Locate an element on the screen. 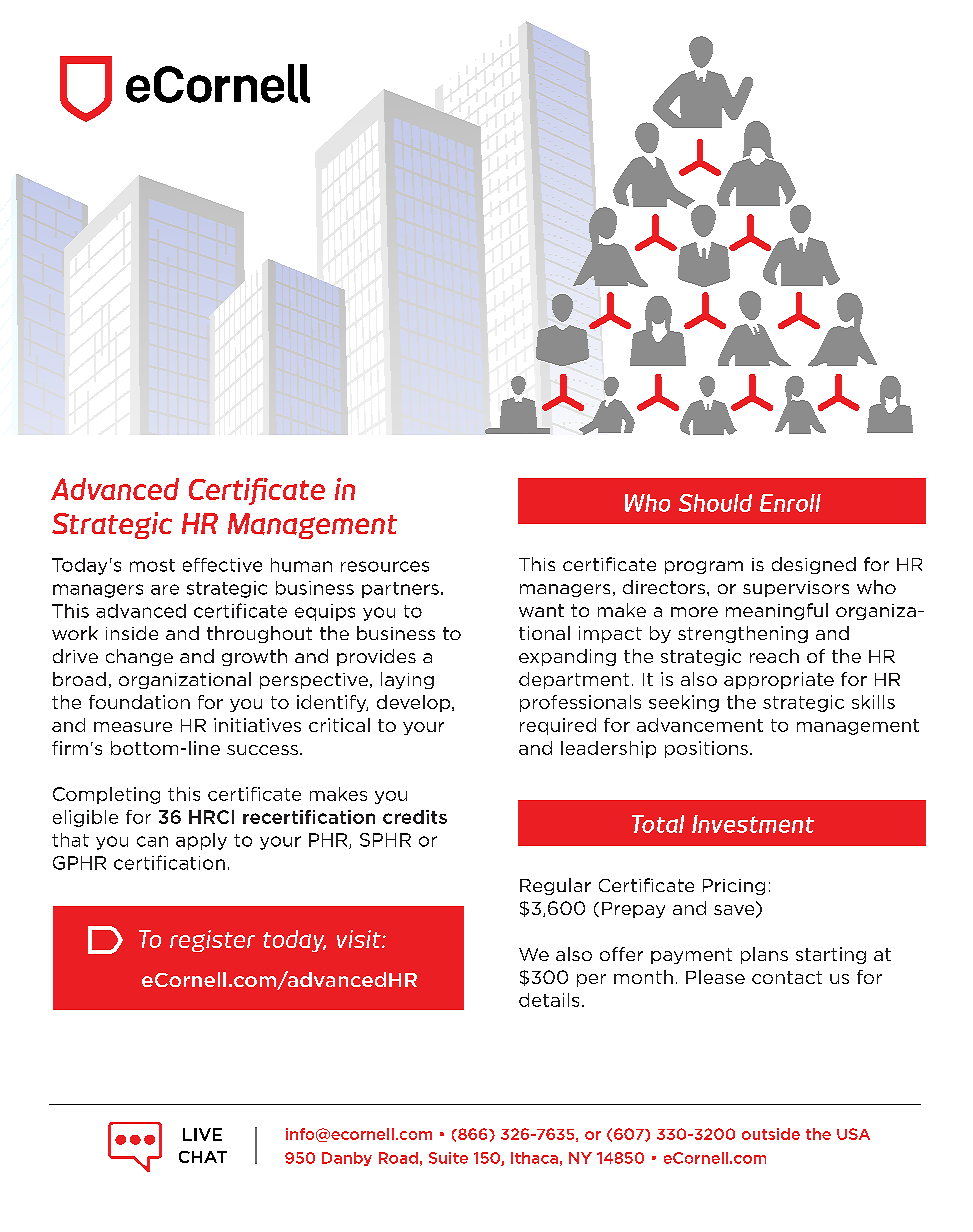  most is located at coordinates (152, 565).
